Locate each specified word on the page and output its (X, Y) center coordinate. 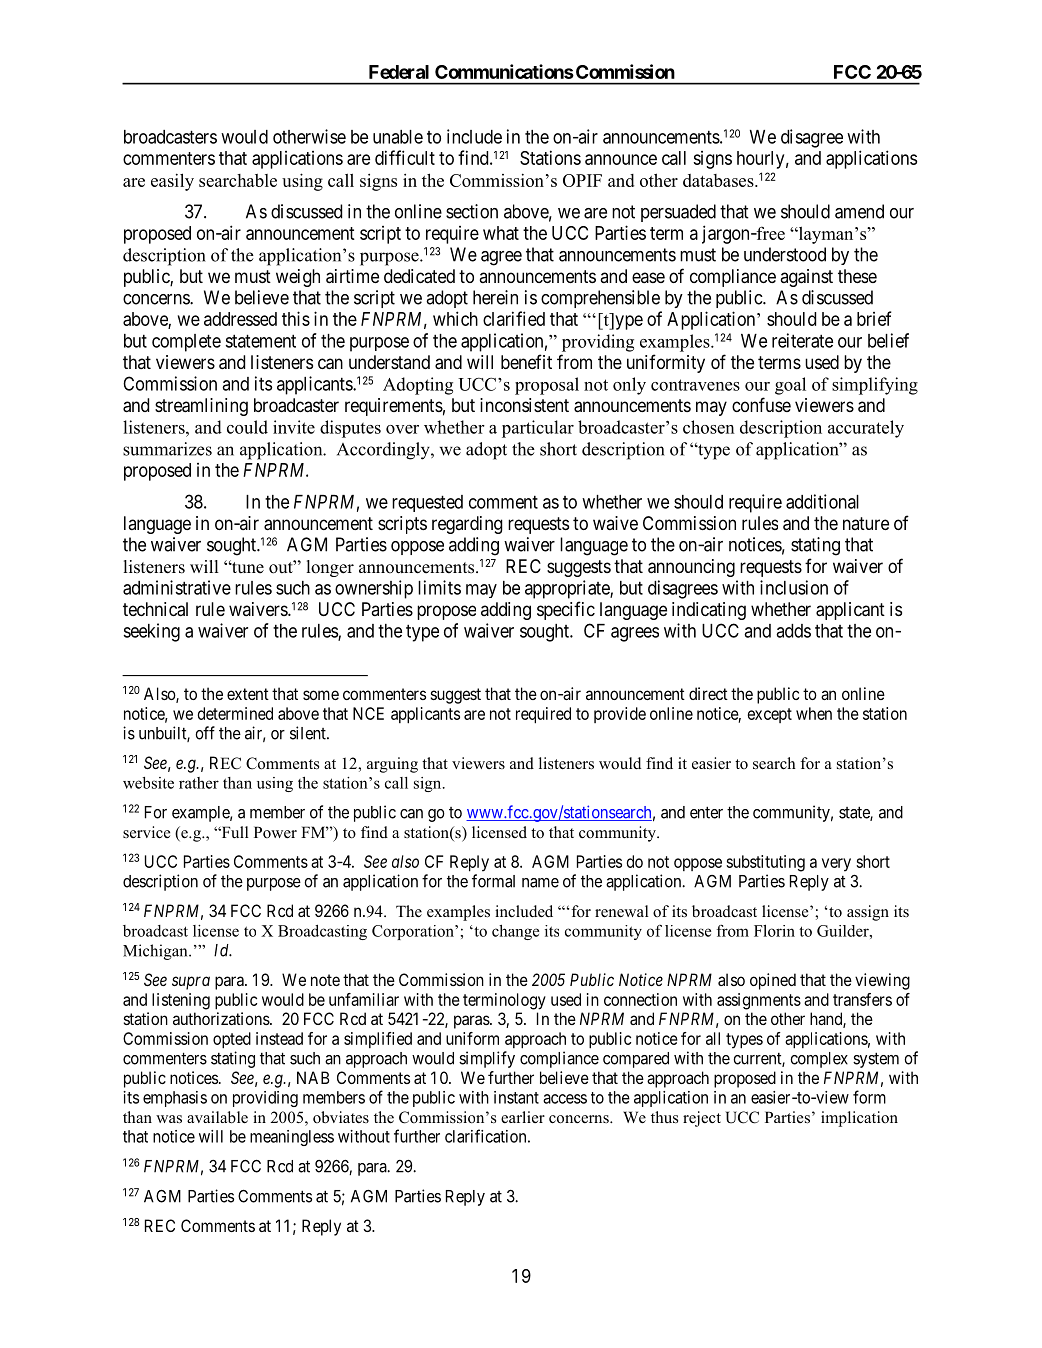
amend (859, 211)
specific (566, 610)
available (217, 1117)
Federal (399, 72)
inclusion (794, 587)
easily (172, 182)
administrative (177, 587)
